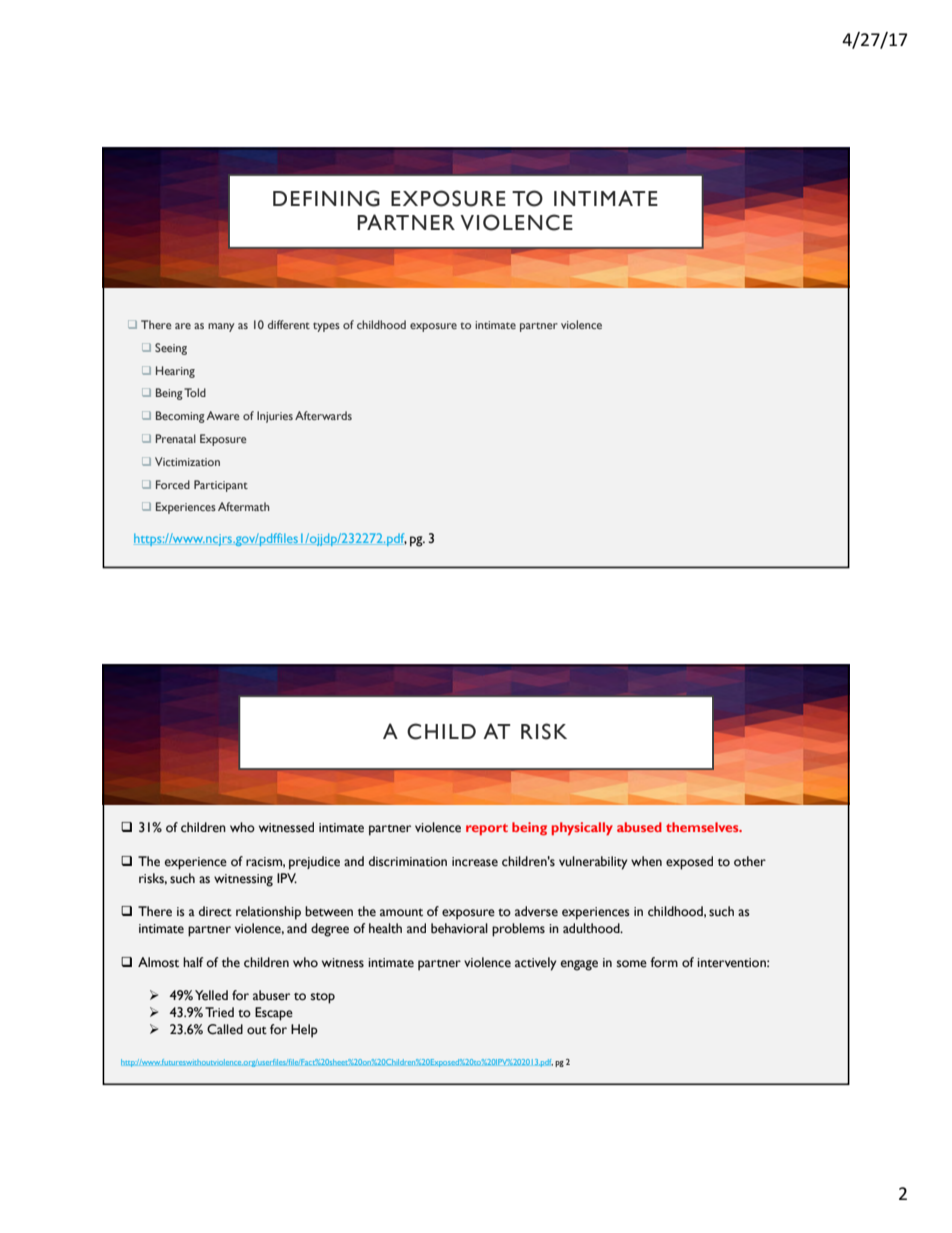  I want to click on DEFINING, so click(326, 198).
